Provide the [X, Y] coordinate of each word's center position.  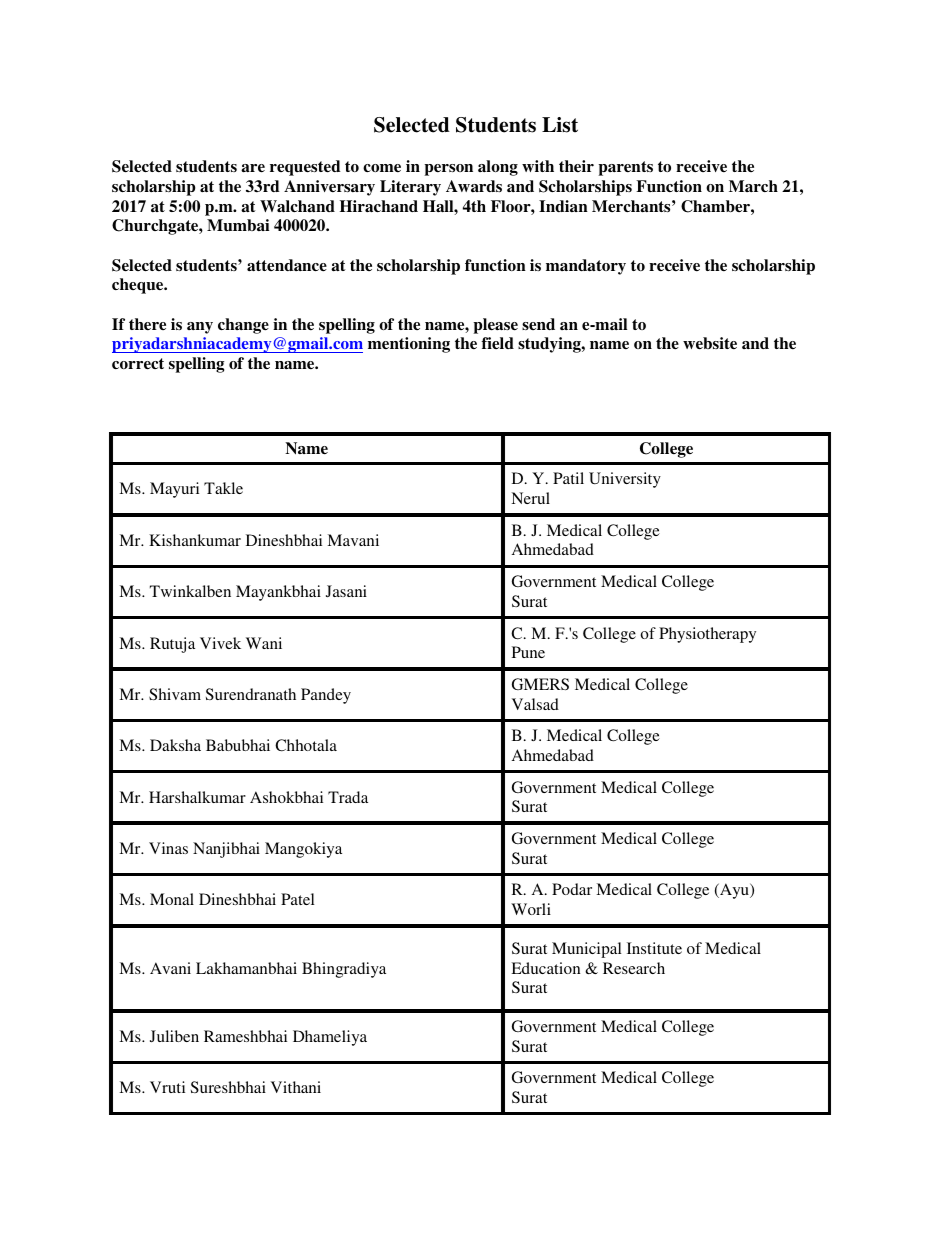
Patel [298, 899]
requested [305, 168]
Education [546, 968]
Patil [568, 478]
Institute [654, 948]
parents [625, 168]
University [625, 480]
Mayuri [174, 490]
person [448, 170]
